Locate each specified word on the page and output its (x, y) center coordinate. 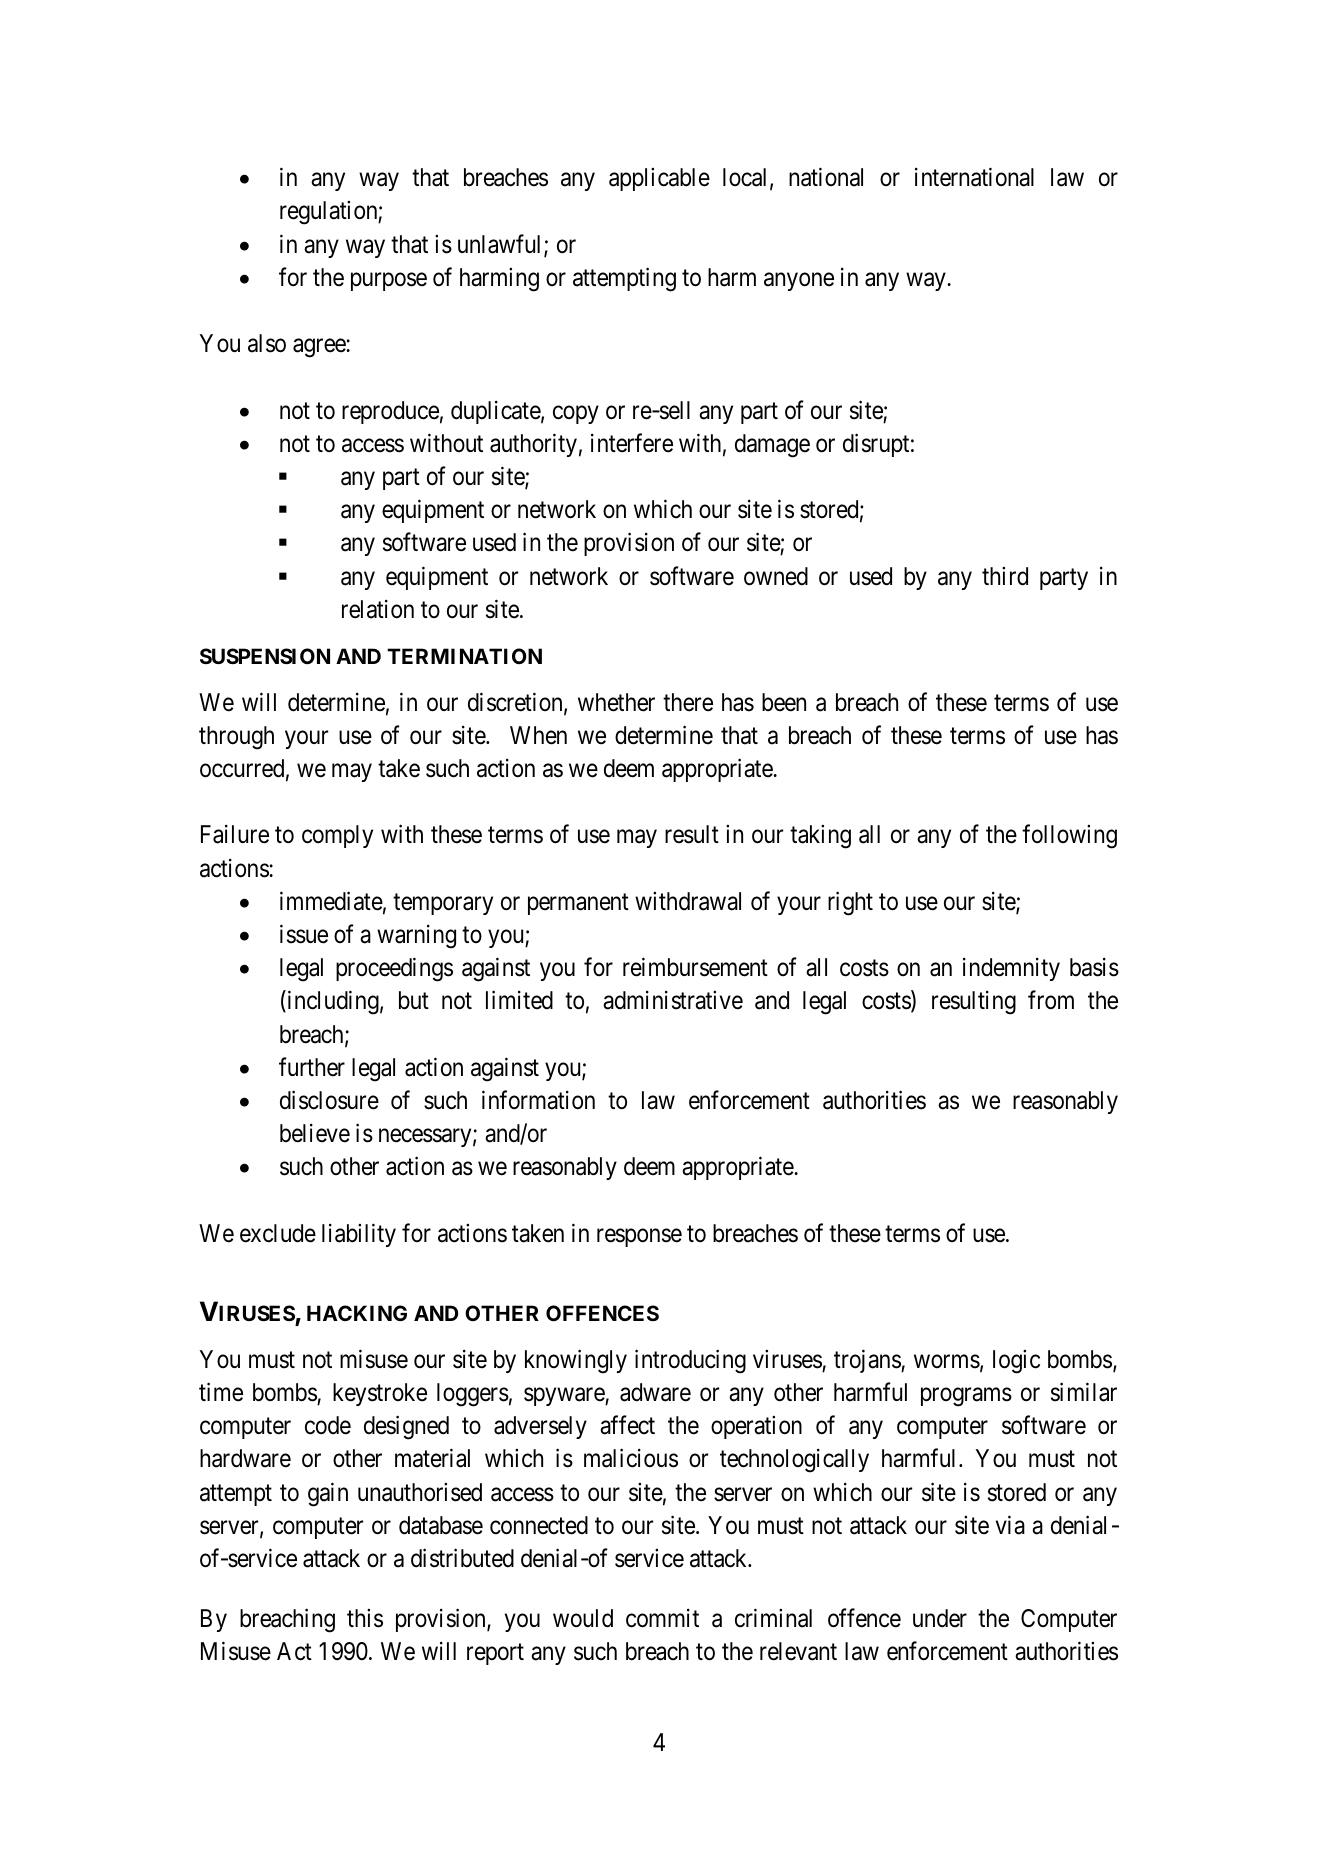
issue (304, 934)
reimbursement (695, 967)
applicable (659, 179)
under (940, 1618)
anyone (799, 282)
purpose (389, 282)
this (365, 1618)
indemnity (1011, 969)
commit (662, 1618)
